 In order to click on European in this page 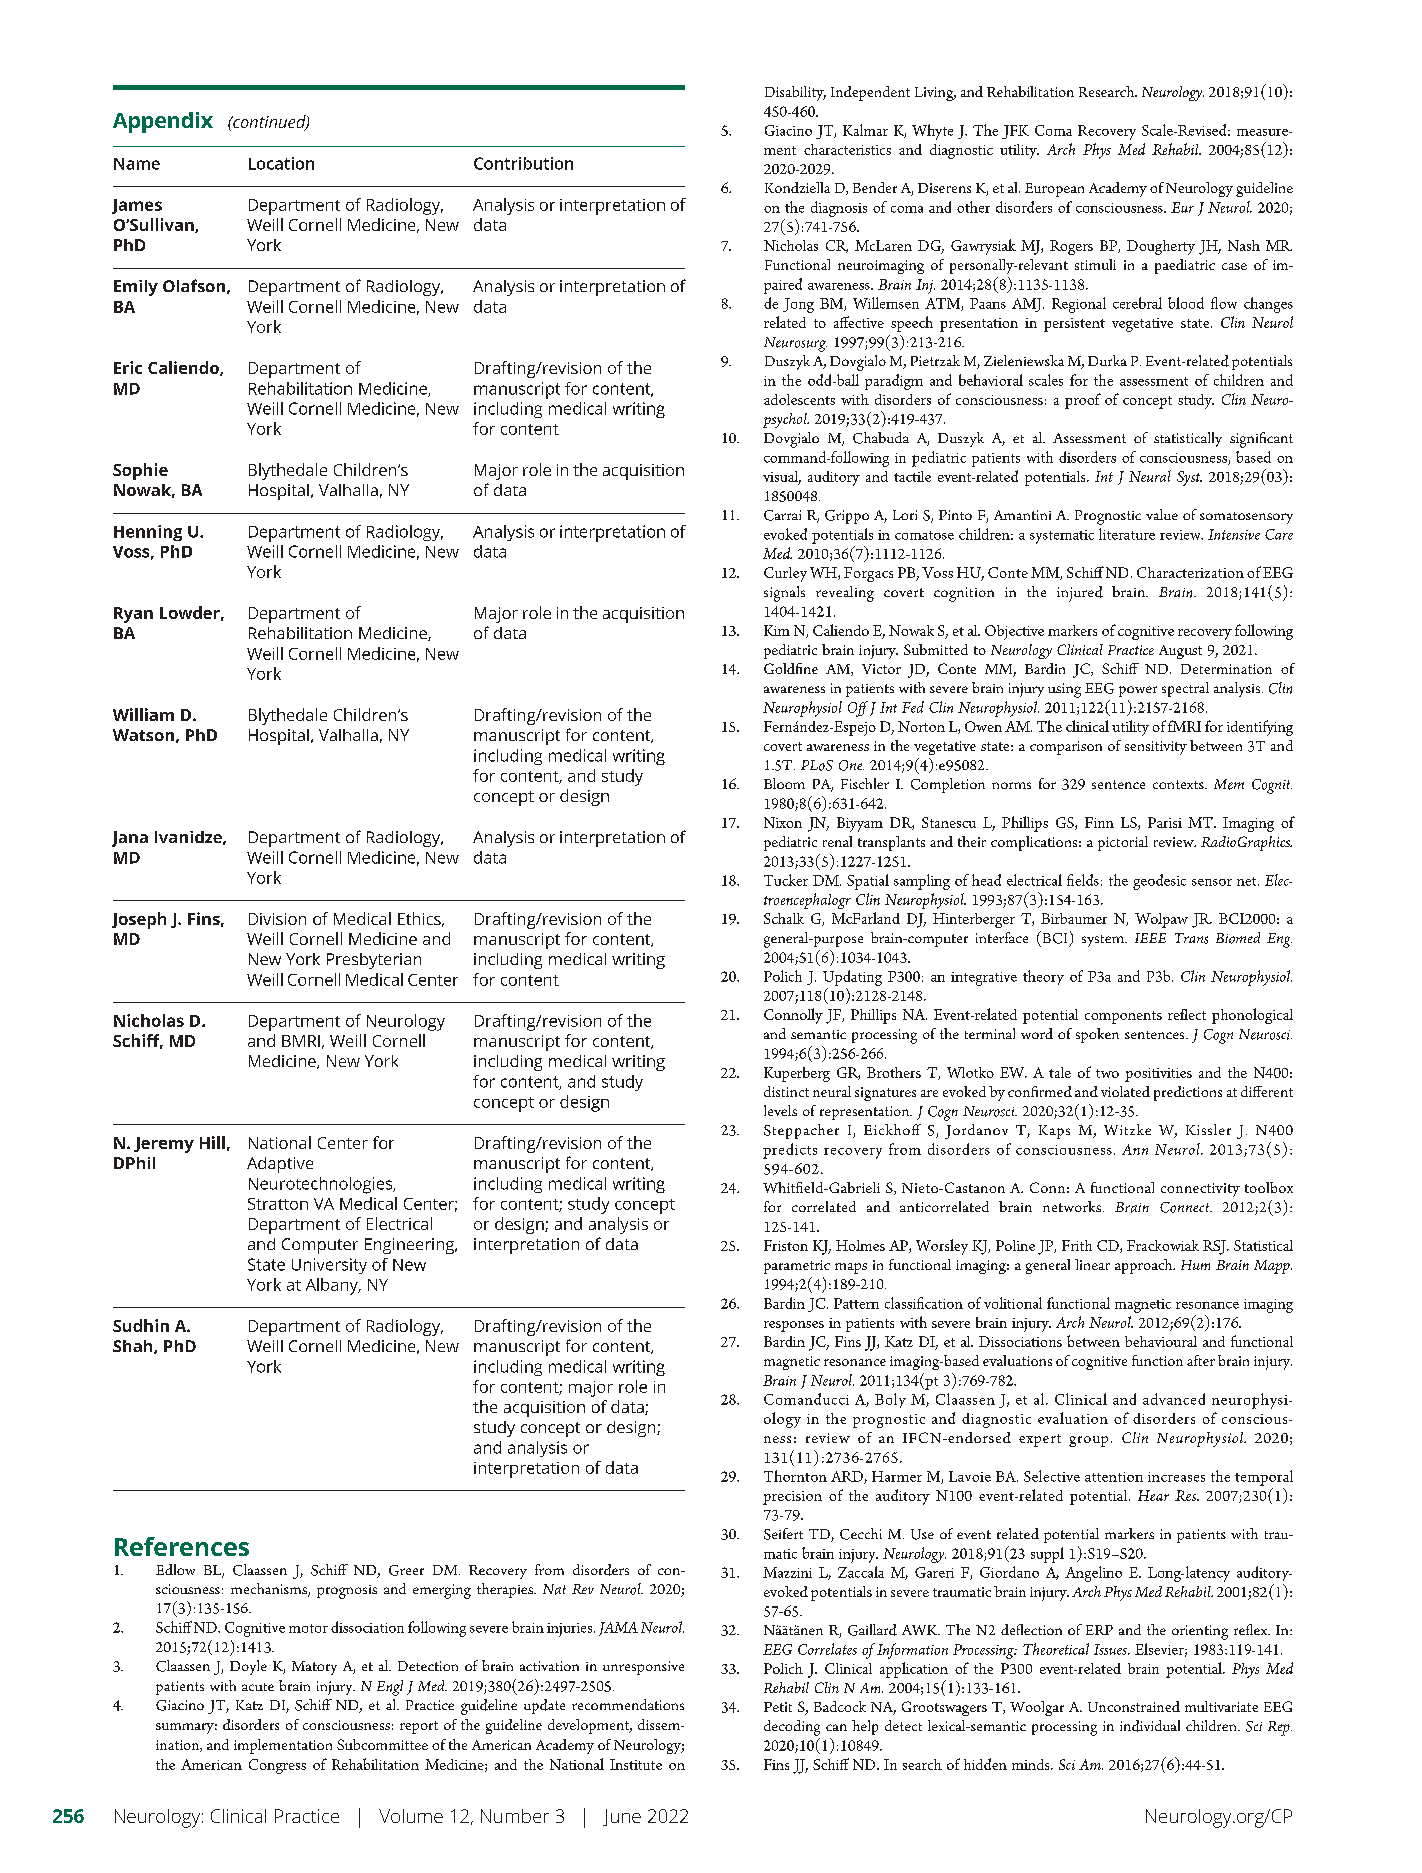, I will do `click(1054, 190)`.
